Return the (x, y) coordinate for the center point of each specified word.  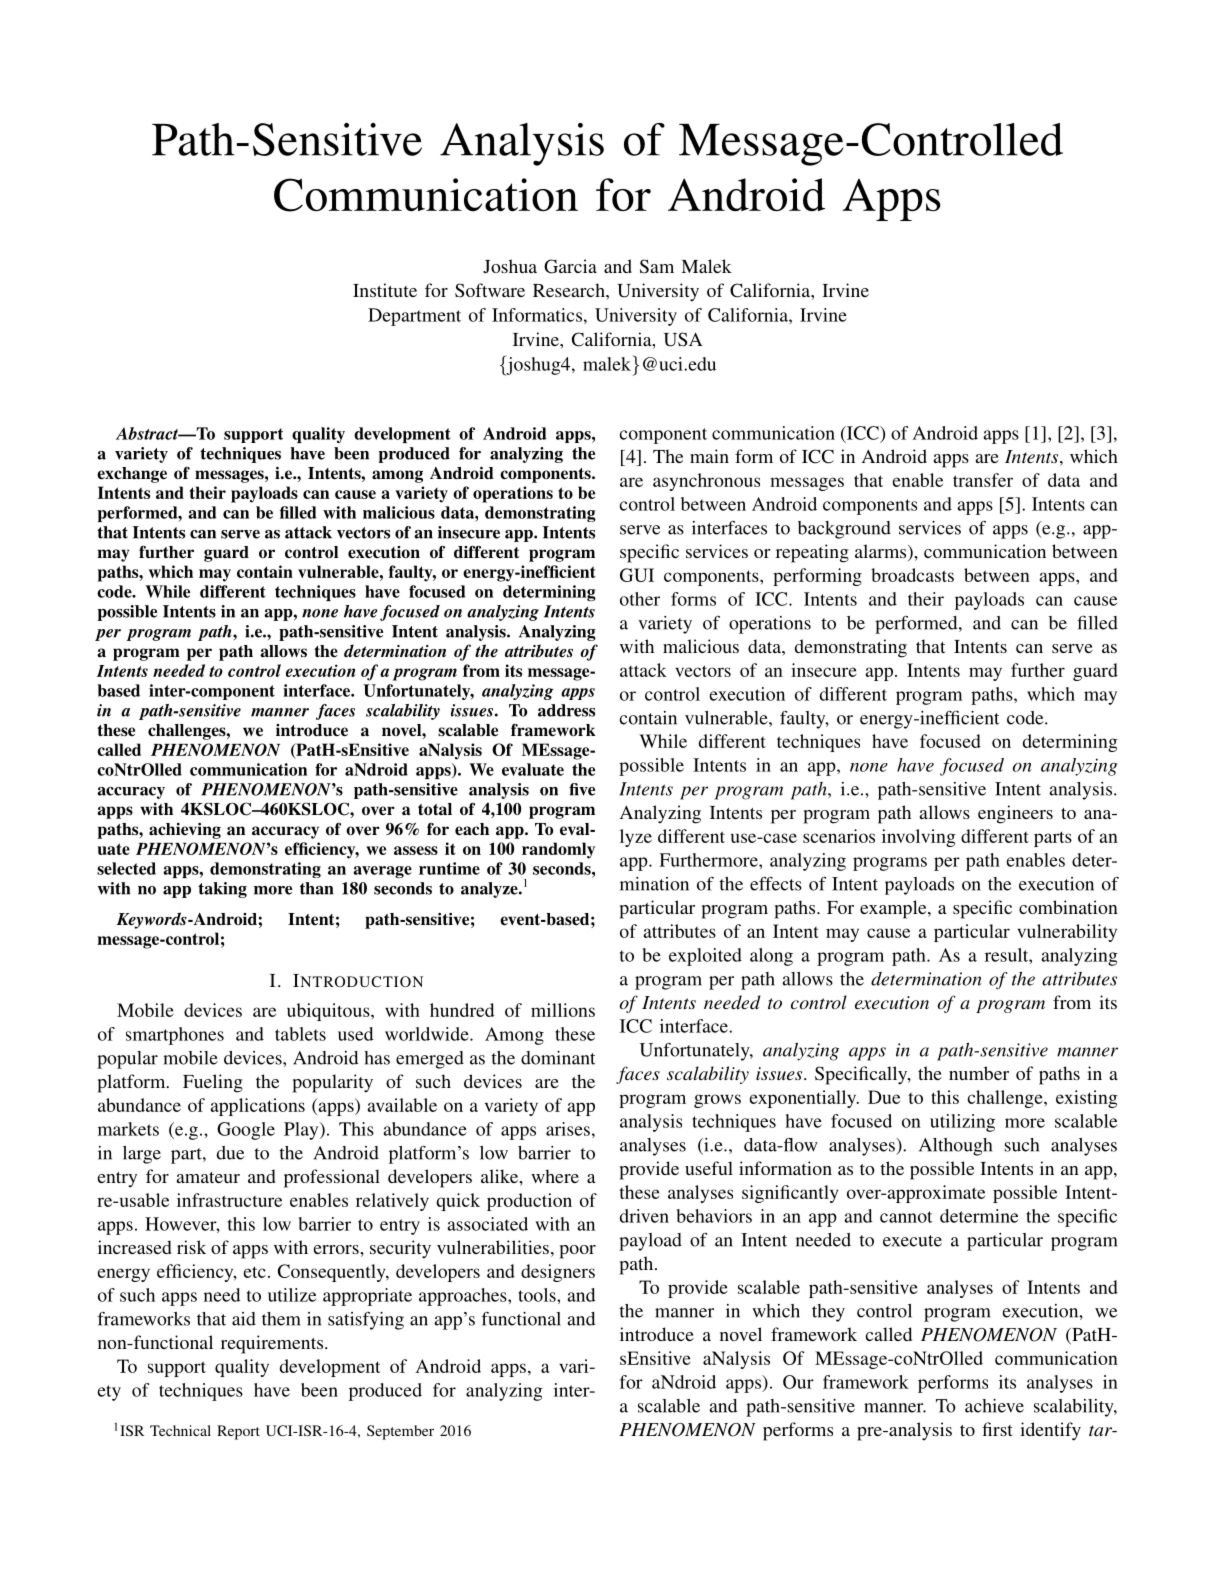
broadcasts (912, 575)
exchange (132, 475)
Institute (385, 290)
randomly (558, 850)
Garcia (570, 266)
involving (919, 838)
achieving (185, 831)
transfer (983, 480)
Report (238, 1432)
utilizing (962, 1123)
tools (538, 1295)
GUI (637, 575)
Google (246, 1131)
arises (568, 1129)
